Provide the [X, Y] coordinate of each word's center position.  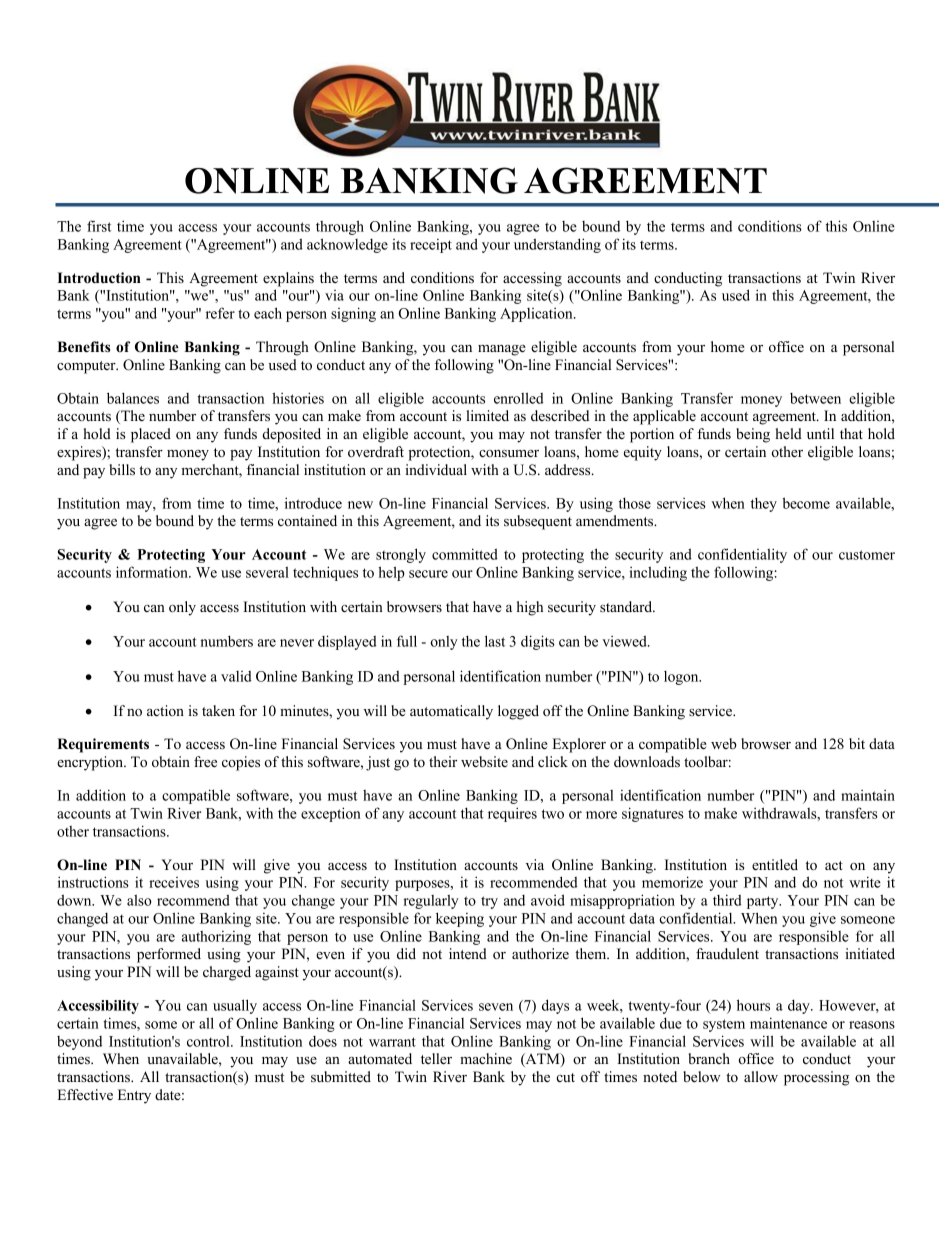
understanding [557, 245]
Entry [134, 1096]
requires [512, 814]
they [764, 504]
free [205, 761]
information [153, 572]
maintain [868, 795]
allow [761, 1076]
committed [465, 554]
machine [486, 1058]
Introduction [99, 277]
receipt [431, 246]
